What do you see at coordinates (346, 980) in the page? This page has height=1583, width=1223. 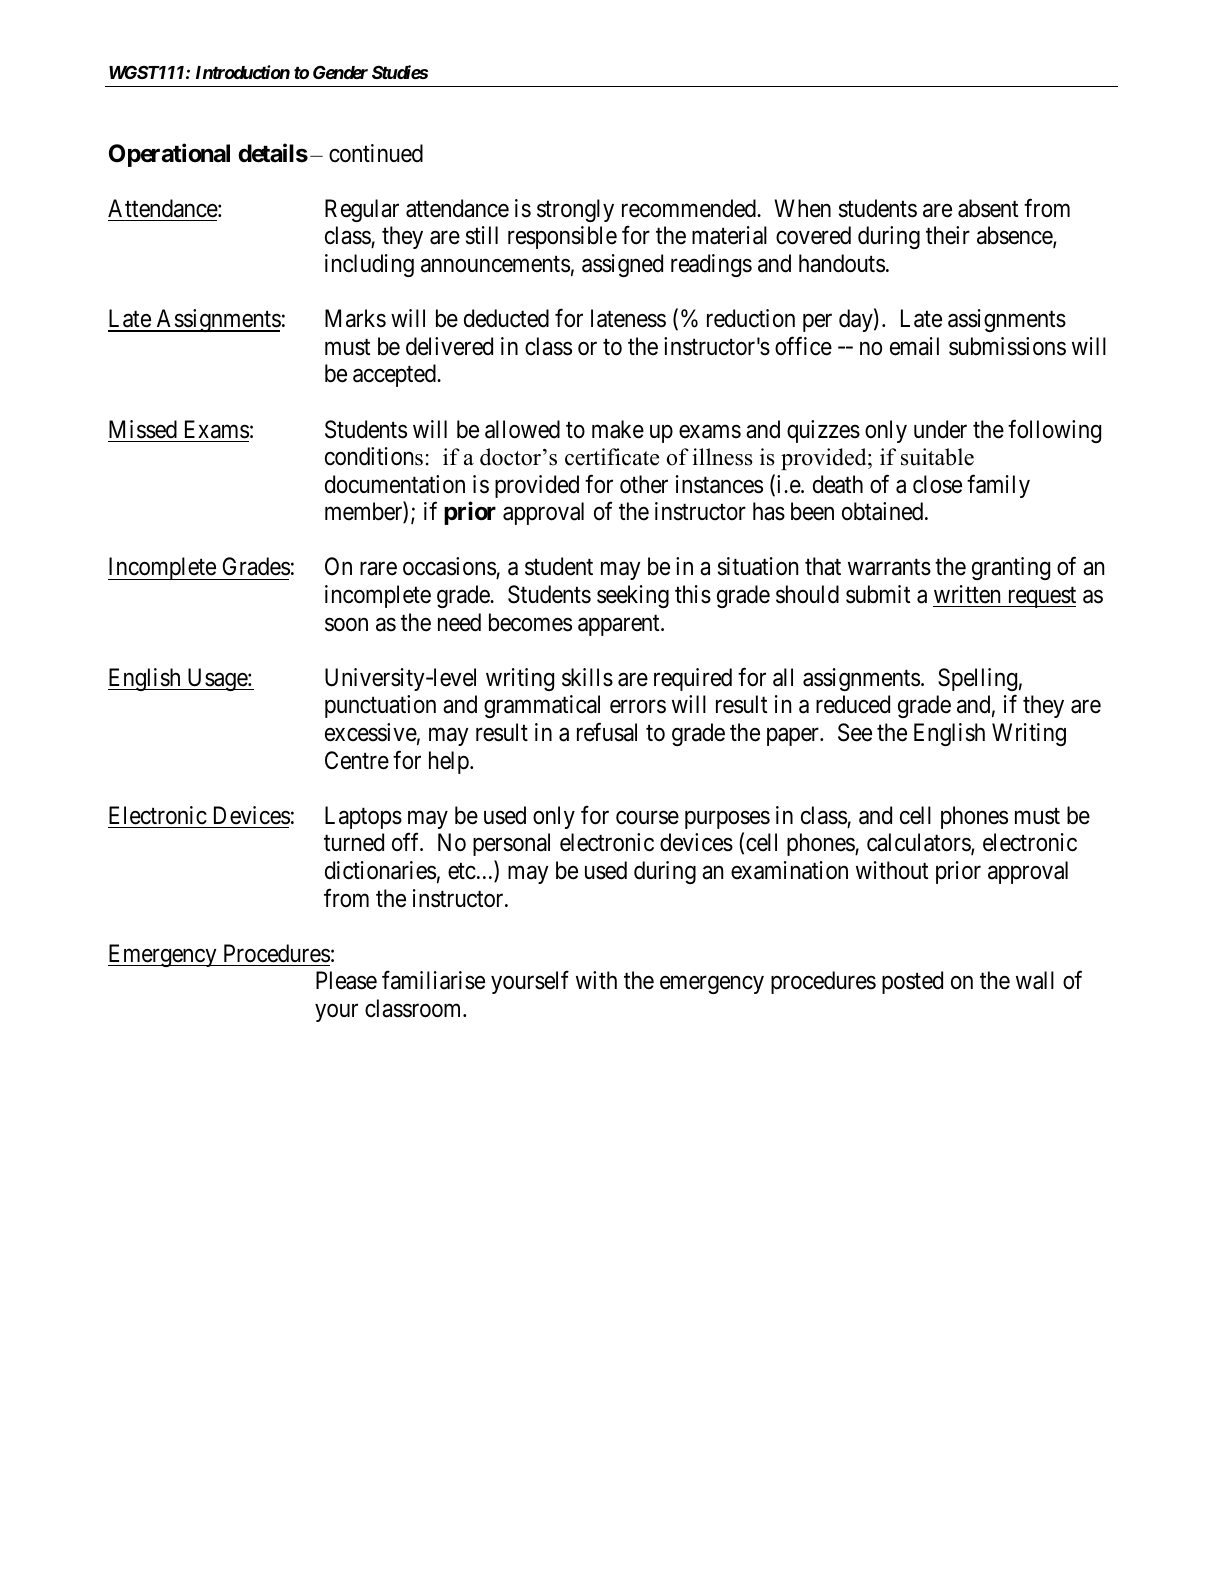 I see `Please` at bounding box center [346, 980].
